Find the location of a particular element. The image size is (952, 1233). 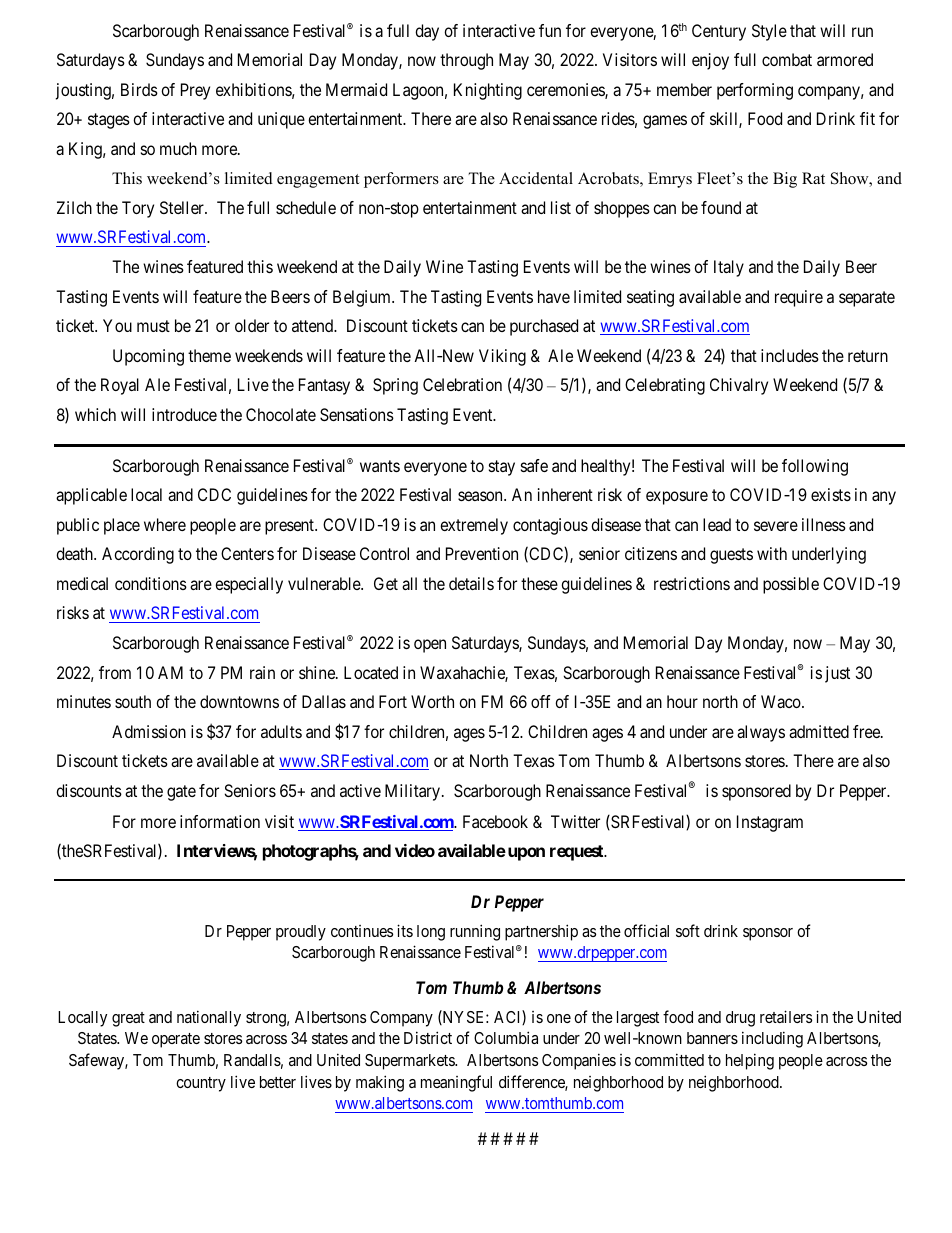

combat is located at coordinates (787, 59).
